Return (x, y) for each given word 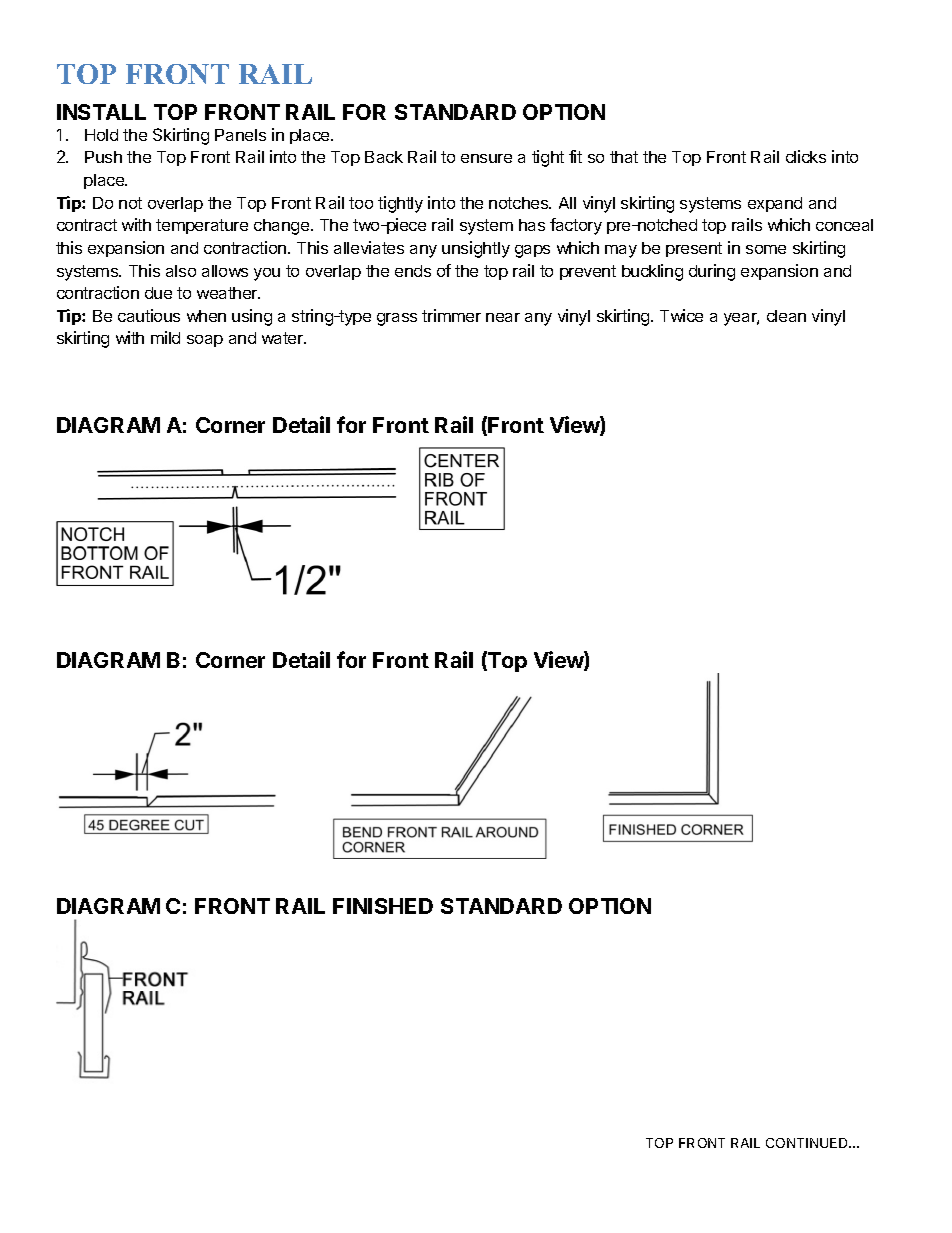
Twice (681, 315)
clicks (806, 156)
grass (397, 319)
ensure (486, 158)
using (252, 317)
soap (205, 341)
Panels (240, 135)
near (503, 317)
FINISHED (383, 906)
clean (786, 316)
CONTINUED (808, 1143)
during (712, 272)
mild (165, 337)
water (284, 338)
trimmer (451, 315)
